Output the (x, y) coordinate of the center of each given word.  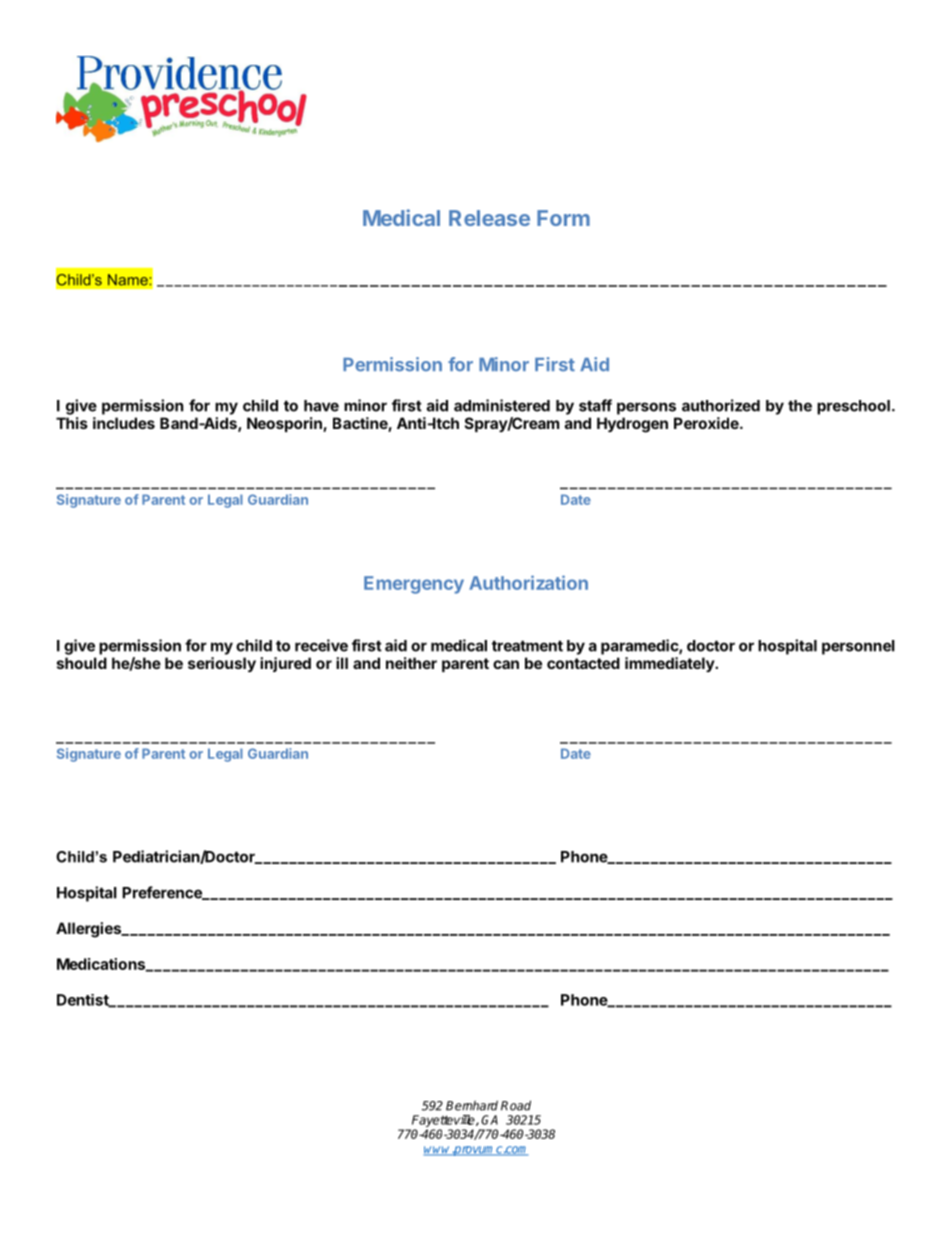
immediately (670, 664)
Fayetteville (443, 1122)
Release (489, 218)
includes (124, 423)
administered (502, 405)
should (82, 663)
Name (129, 280)
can (506, 664)
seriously (222, 664)
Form (563, 218)
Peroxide (707, 423)
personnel (858, 647)
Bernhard (472, 1105)
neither (411, 663)
